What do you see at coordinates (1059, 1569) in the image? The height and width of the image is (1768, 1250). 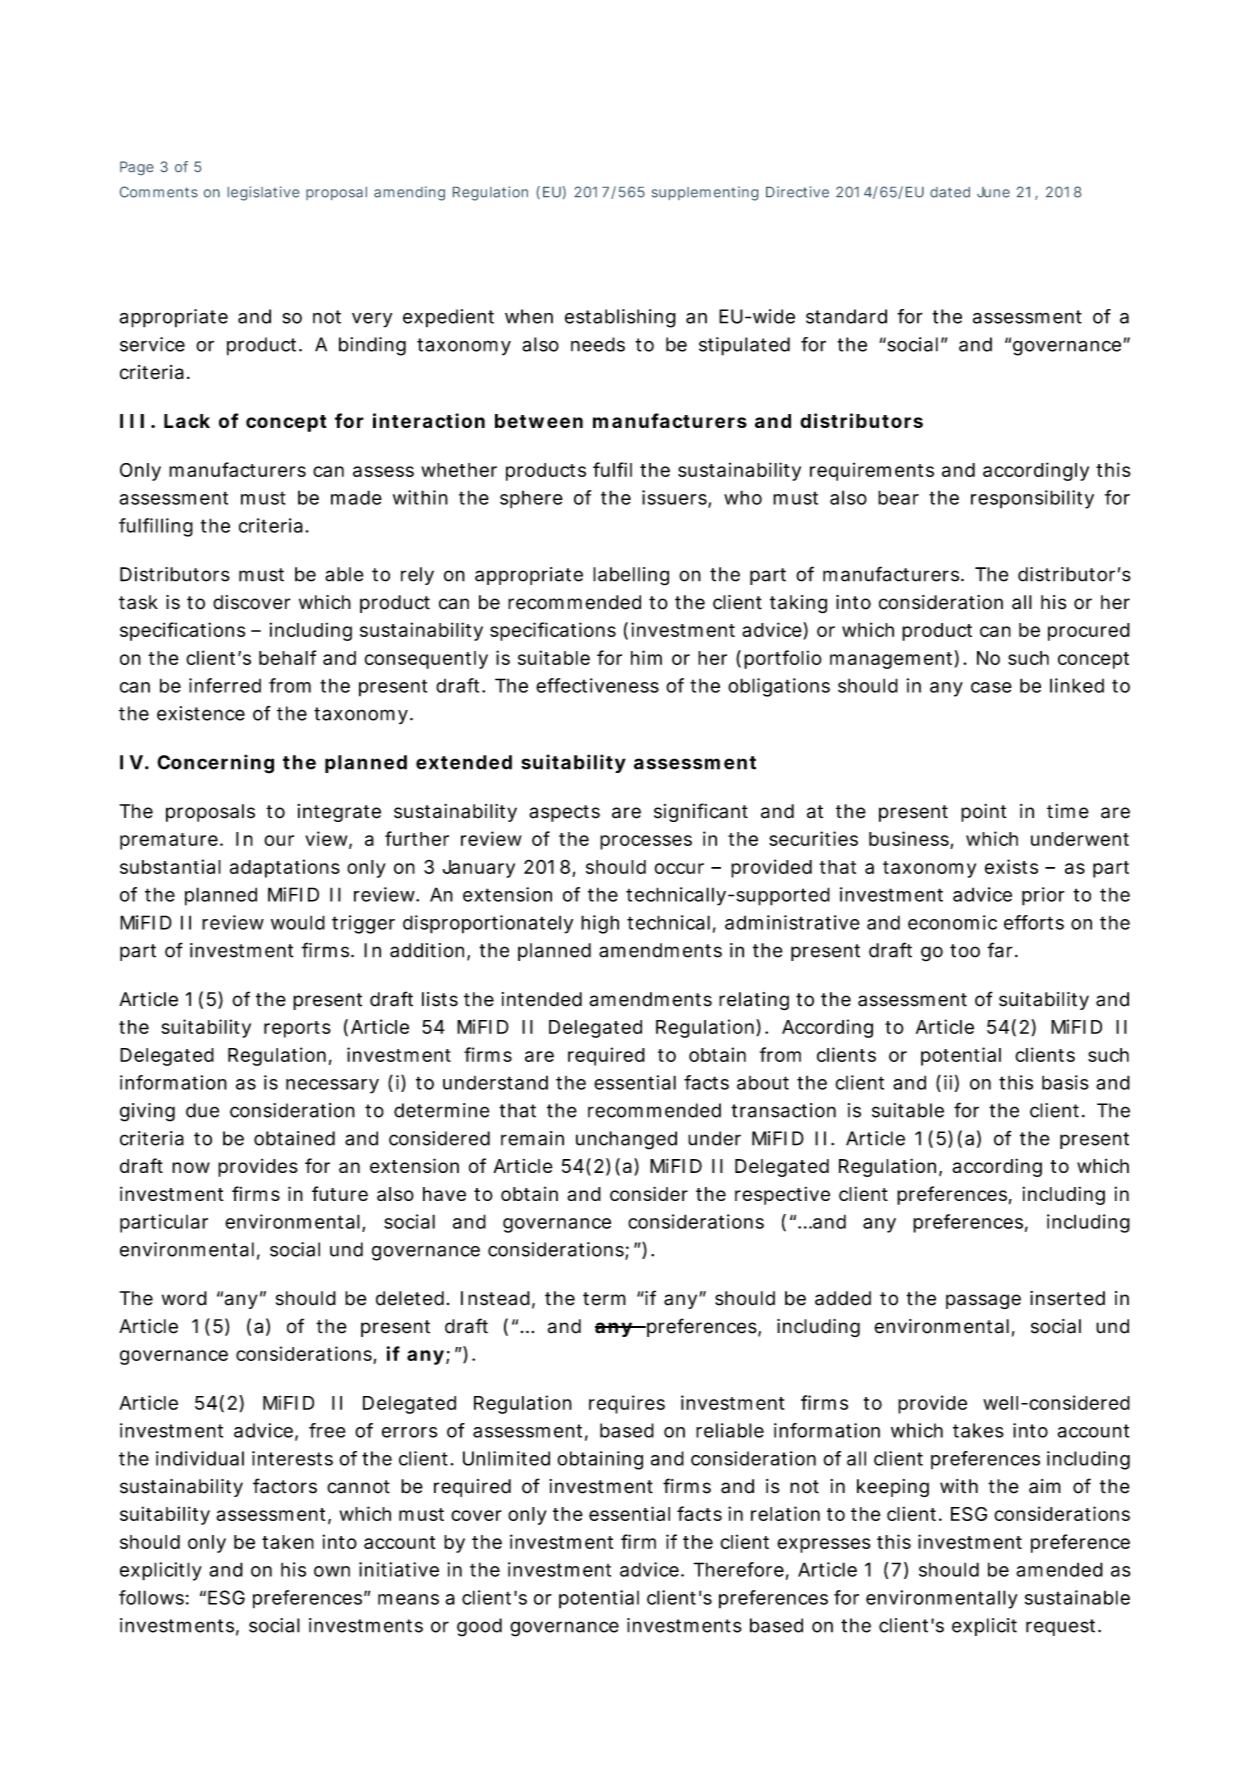 I see `amended` at bounding box center [1059, 1569].
